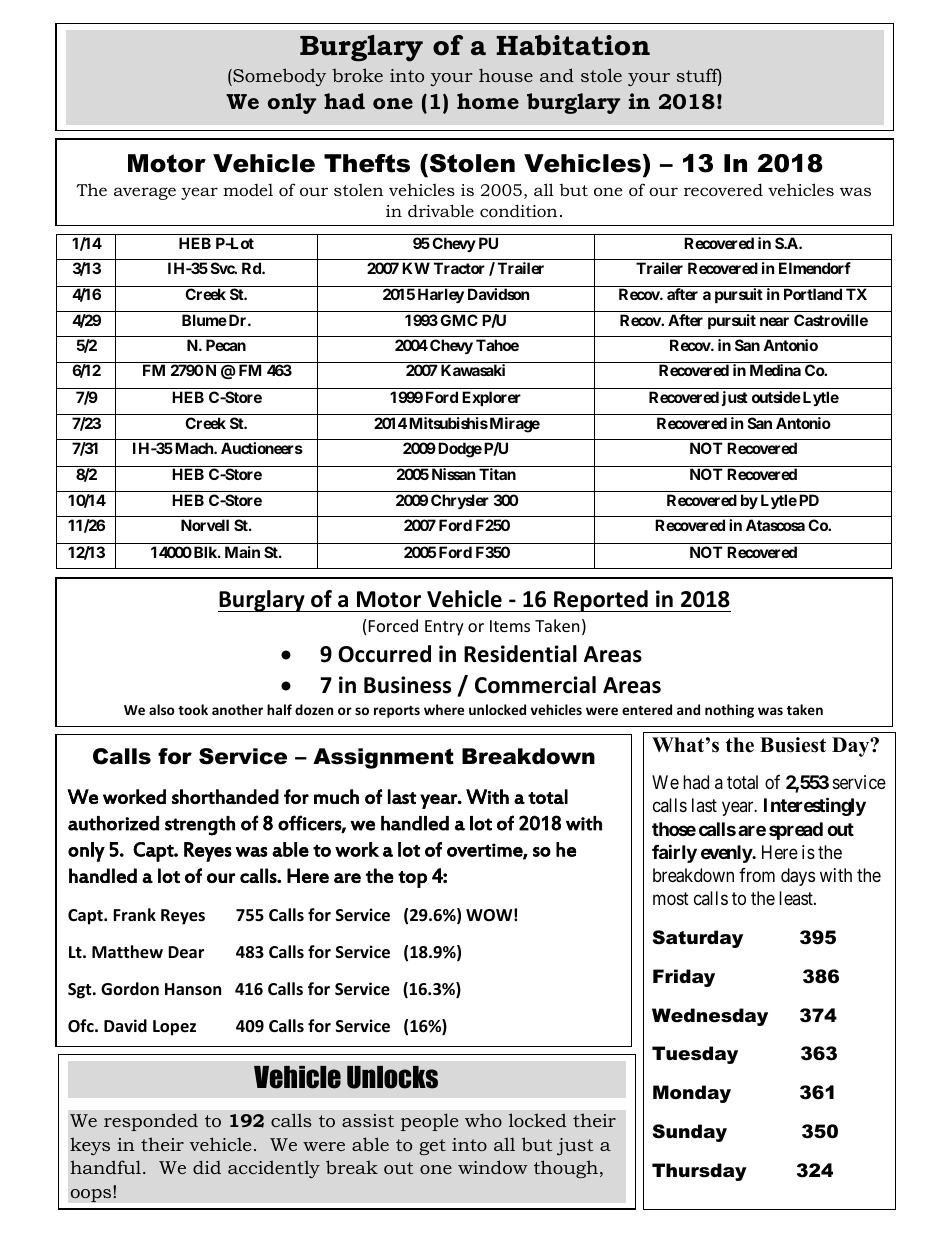  I want to click on Main, so click(242, 552).
